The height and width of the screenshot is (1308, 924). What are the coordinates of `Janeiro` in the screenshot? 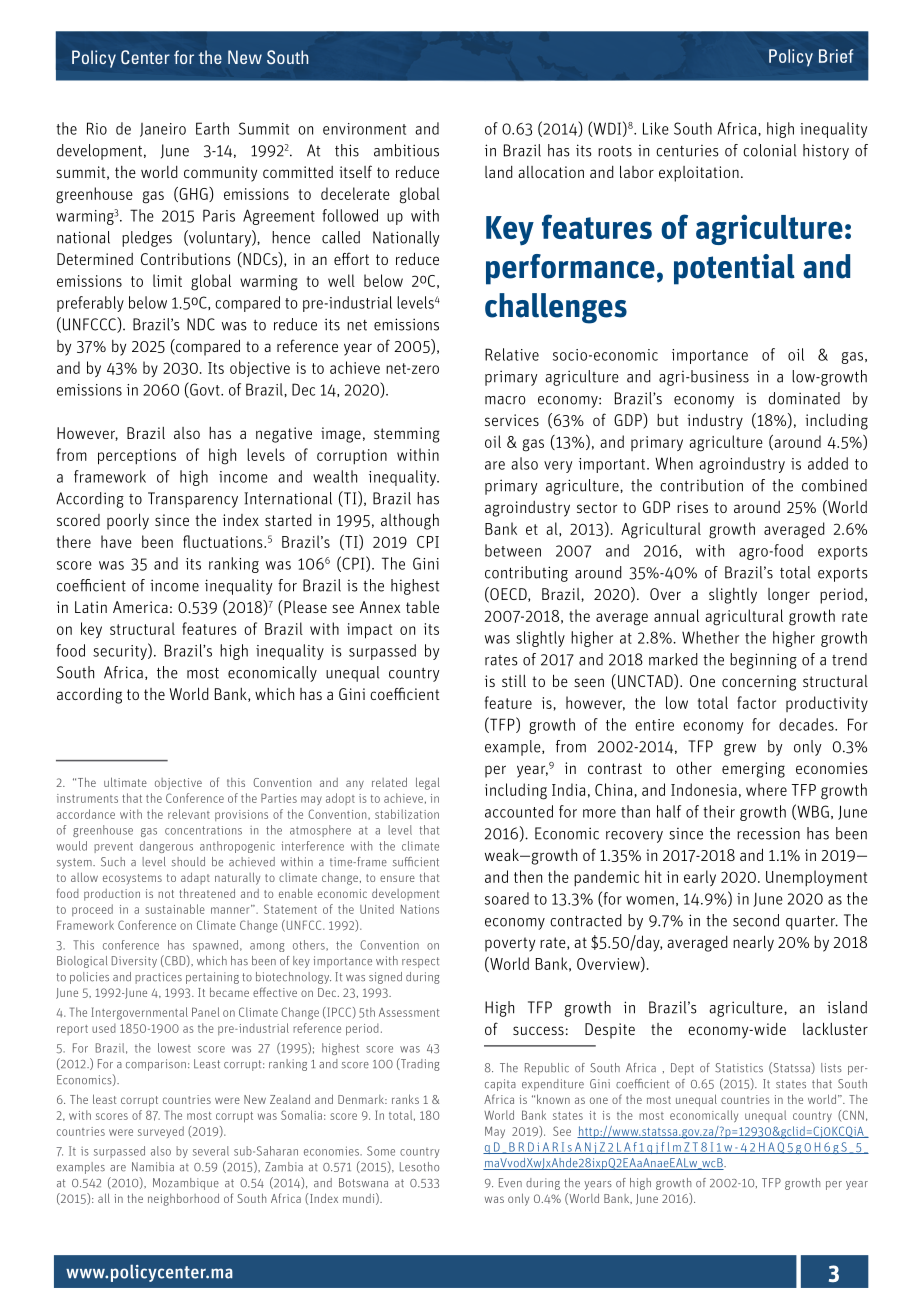 It's located at (163, 130).
